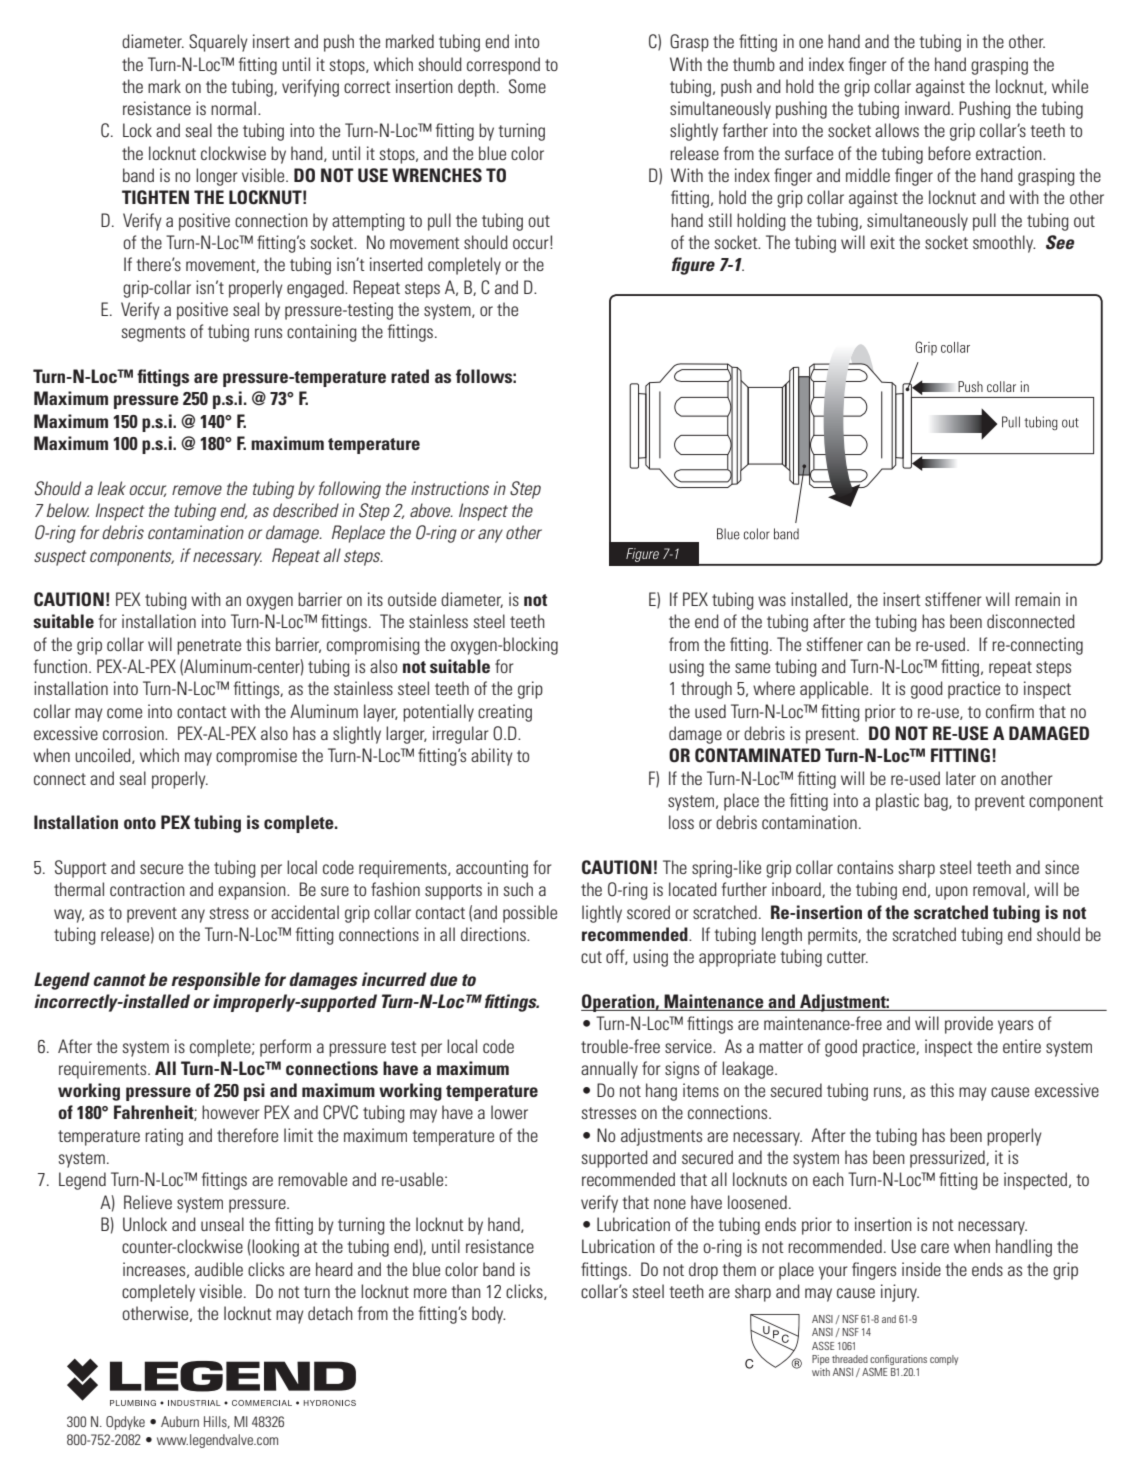 The width and height of the image is (1138, 1473). Describe the element at coordinates (527, 86) in the image. I see `Some` at that location.
